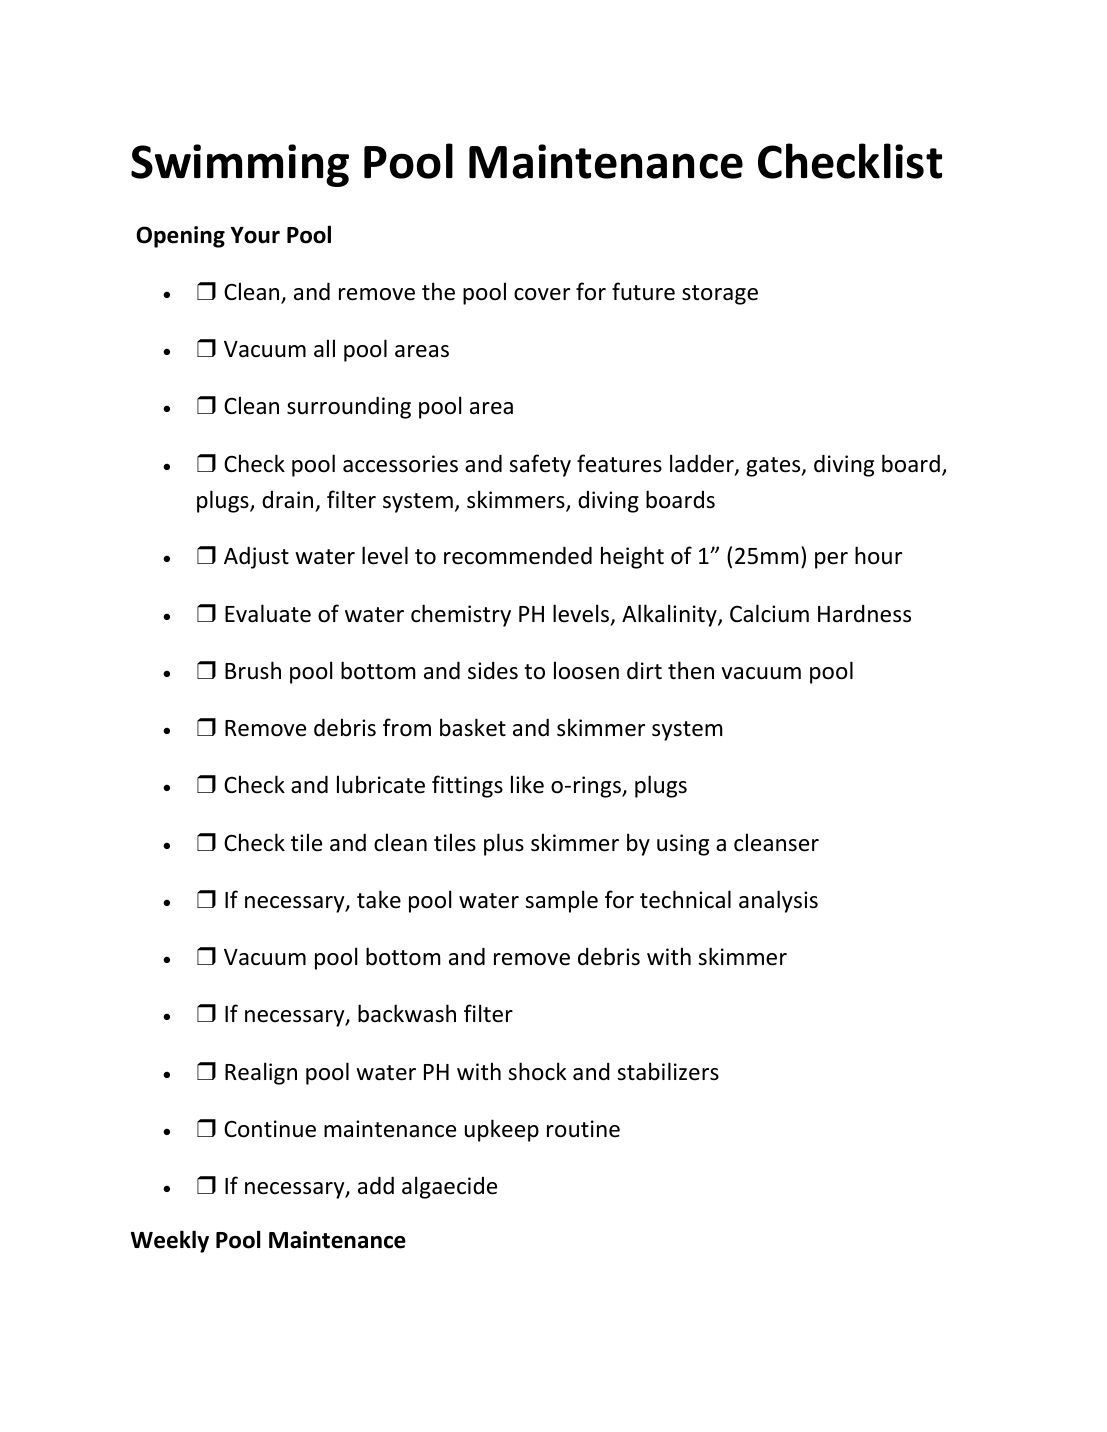 The width and height of the page is (1107, 1432). What do you see at coordinates (720, 295) in the page?
I see `storage` at bounding box center [720, 295].
